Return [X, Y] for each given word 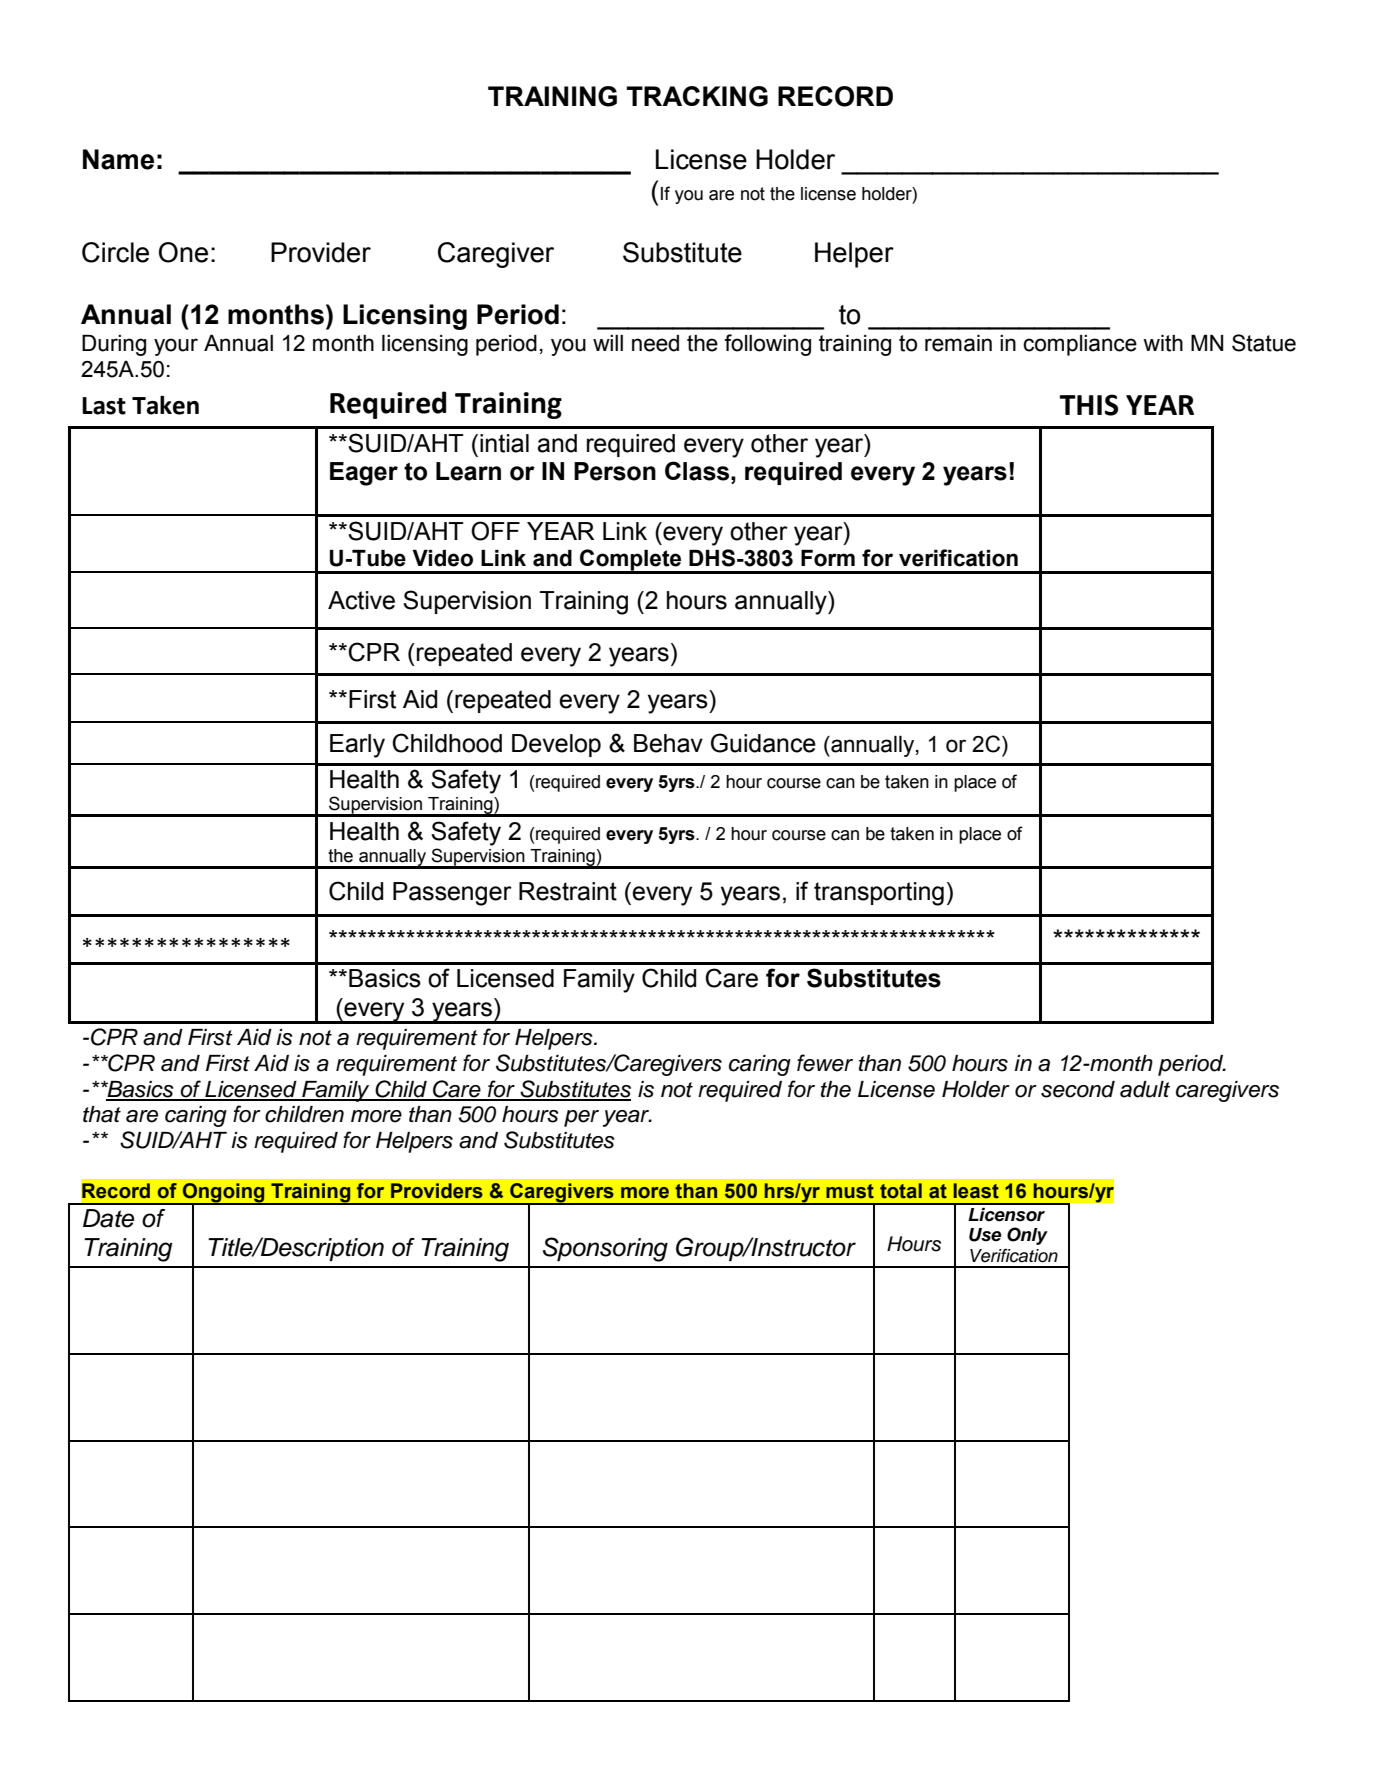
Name [118, 159]
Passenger [452, 894]
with [1163, 343]
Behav [668, 743]
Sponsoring [605, 1249]
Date [108, 1218]
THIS [1088, 405]
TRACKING [697, 96]
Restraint [568, 891]
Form [828, 558]
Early [357, 746]
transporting [879, 894]
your [176, 347]
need [655, 343]
